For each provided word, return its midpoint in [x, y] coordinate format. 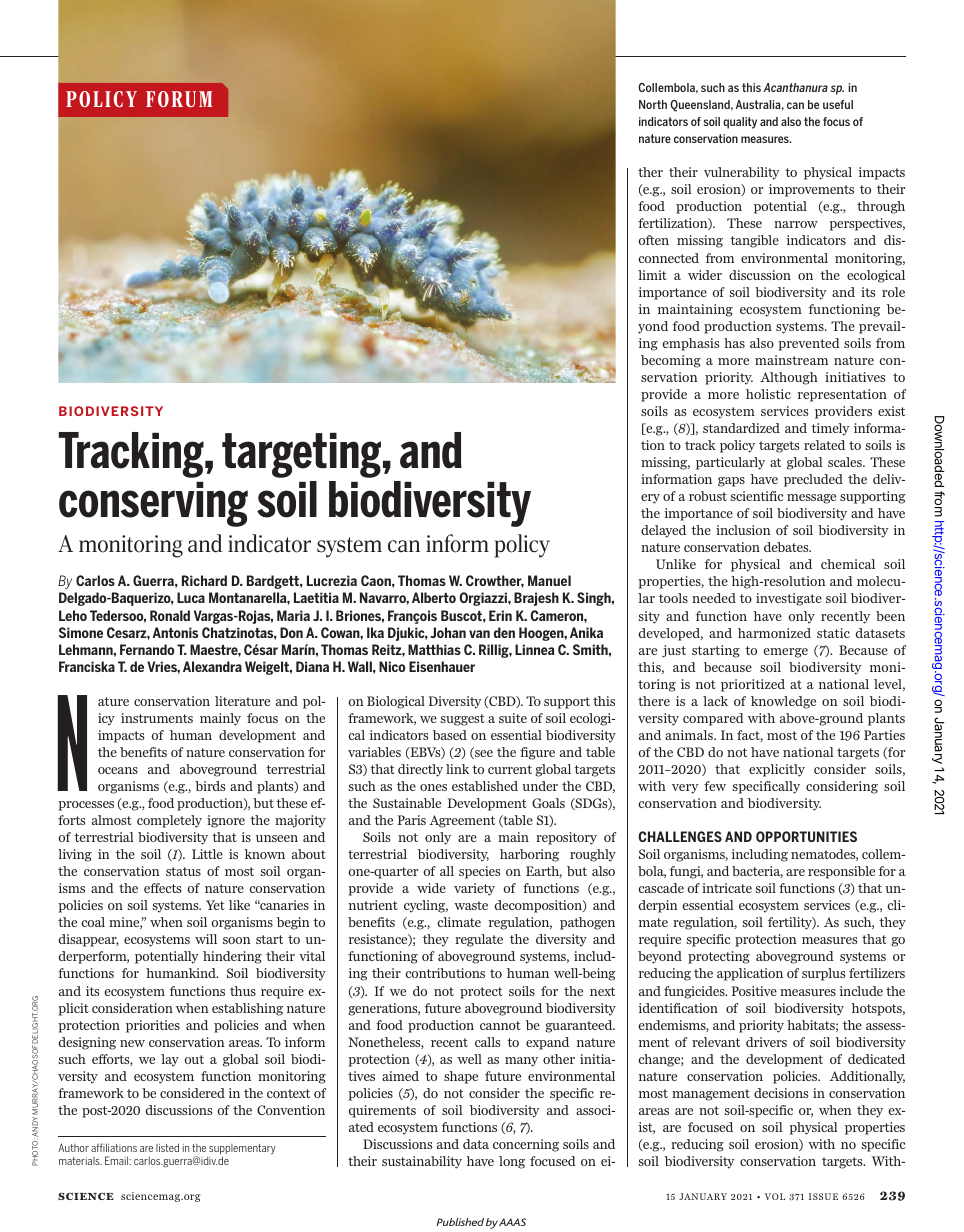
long [512, 1162]
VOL [775, 1196]
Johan [448, 632]
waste [471, 905]
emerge [785, 653]
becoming [671, 361]
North [653, 104]
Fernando [147, 649]
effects [162, 888]
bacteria [757, 872]
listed [167, 1147]
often [653, 240]
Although [789, 378]
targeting [301, 455]
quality [740, 123]
